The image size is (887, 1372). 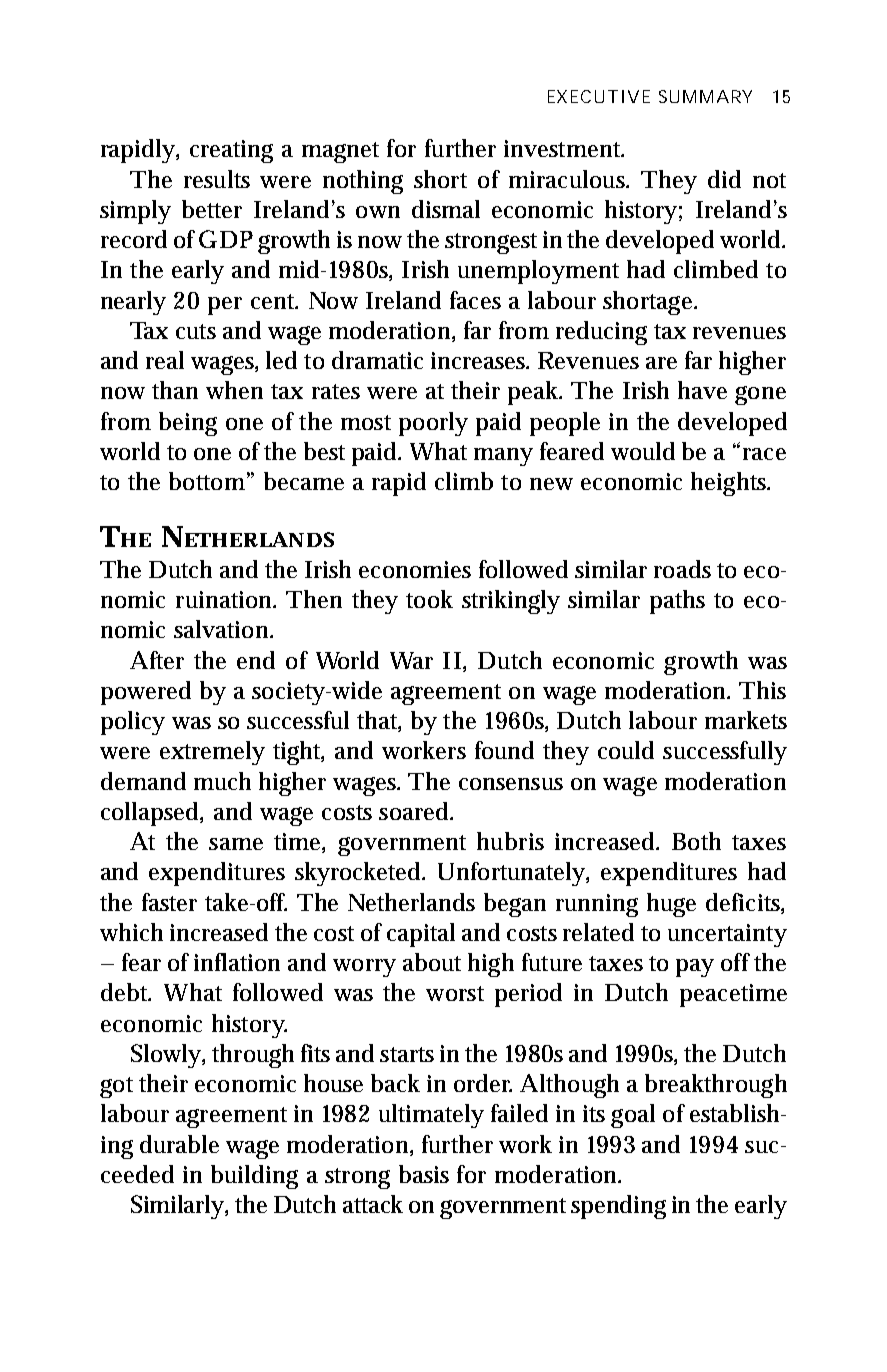 I want to click on dismal, so click(x=446, y=209).
